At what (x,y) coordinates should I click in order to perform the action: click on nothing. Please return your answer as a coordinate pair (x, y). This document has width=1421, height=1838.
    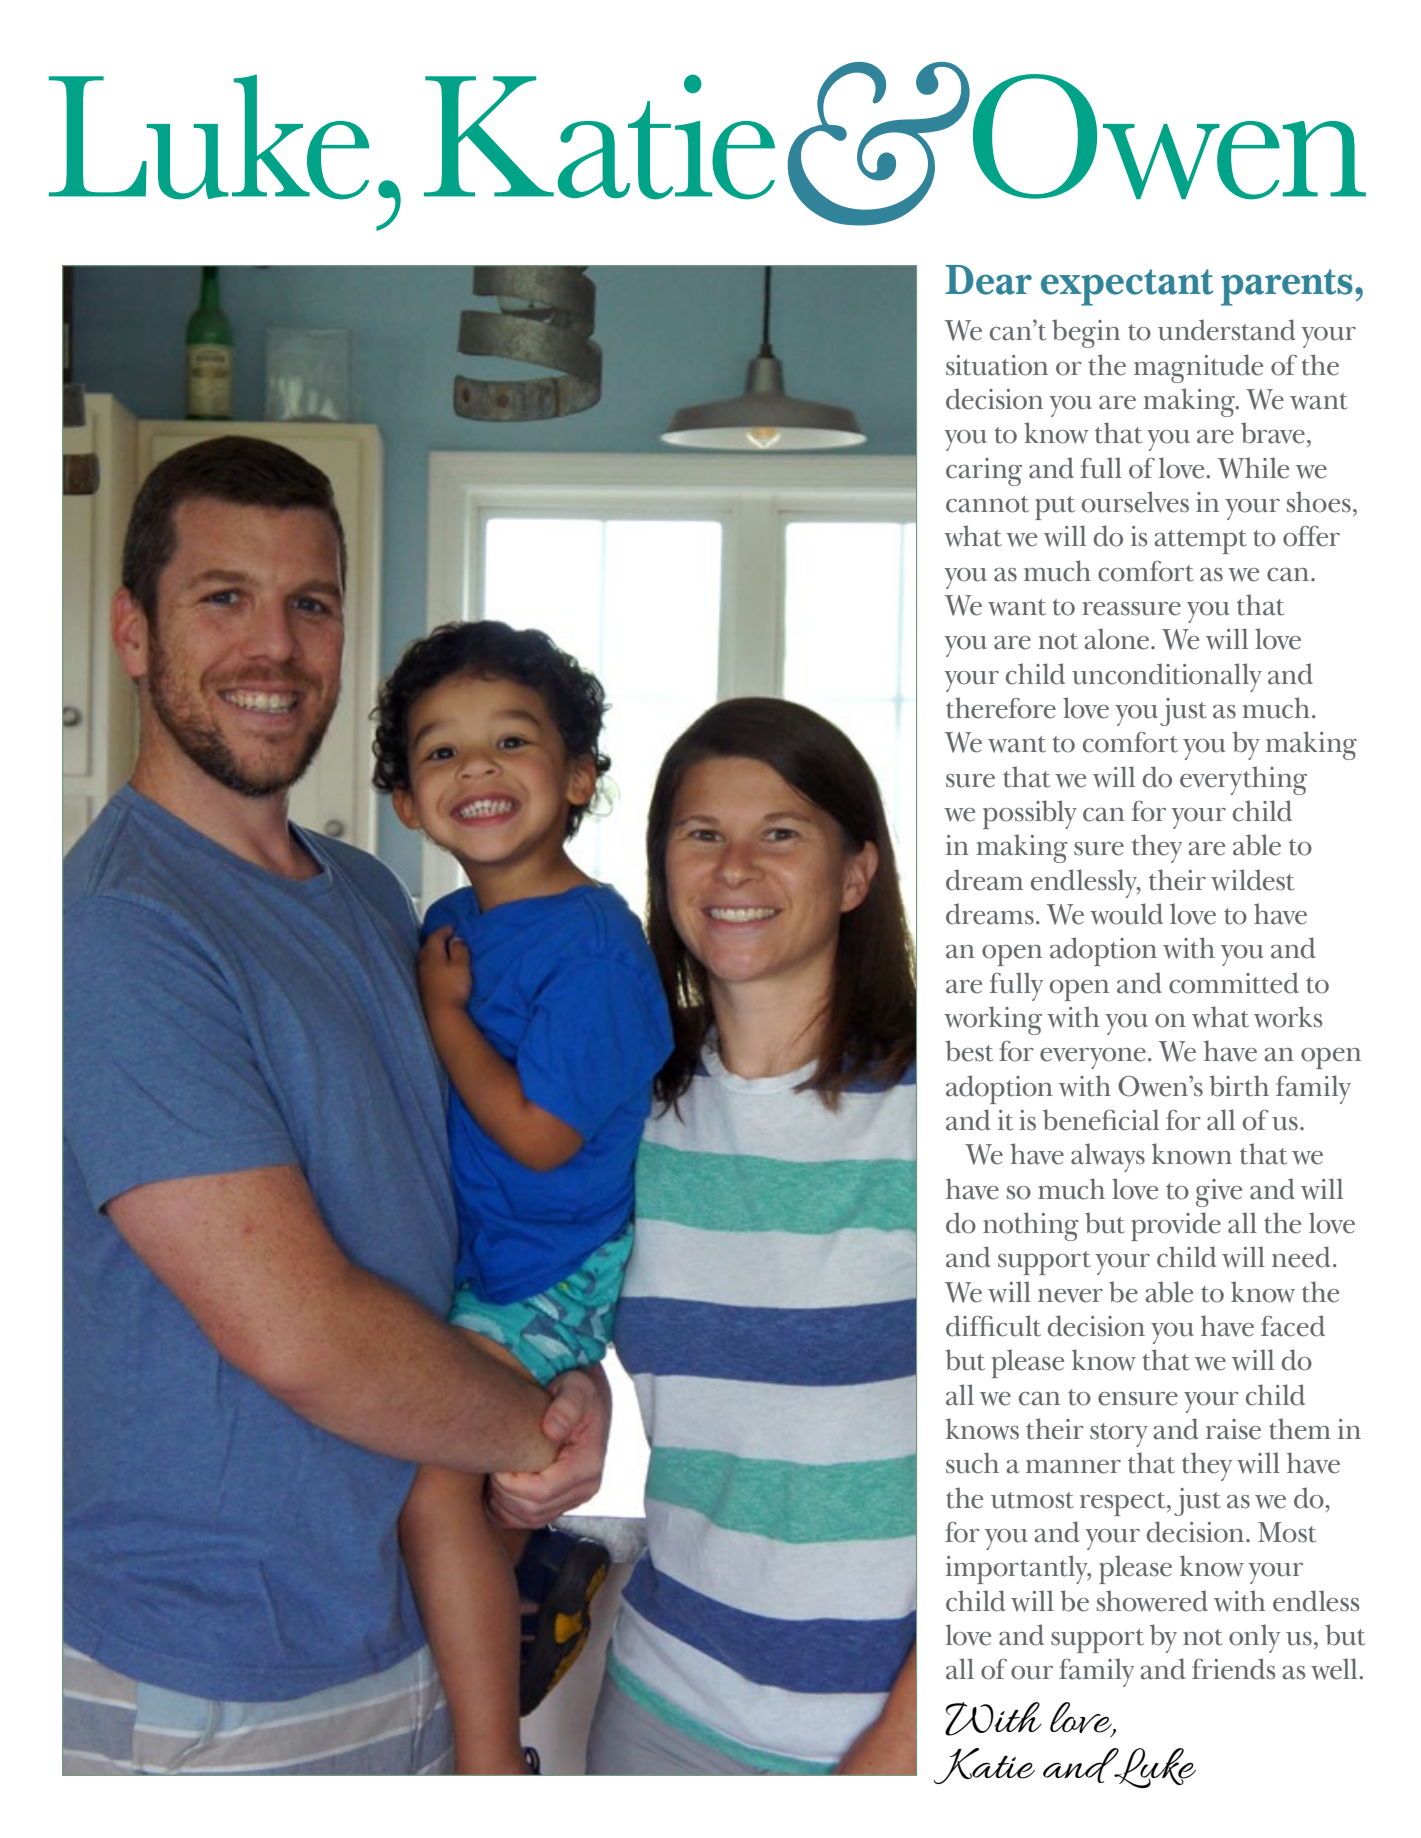
    Looking at the image, I should click on (1031, 1226).
